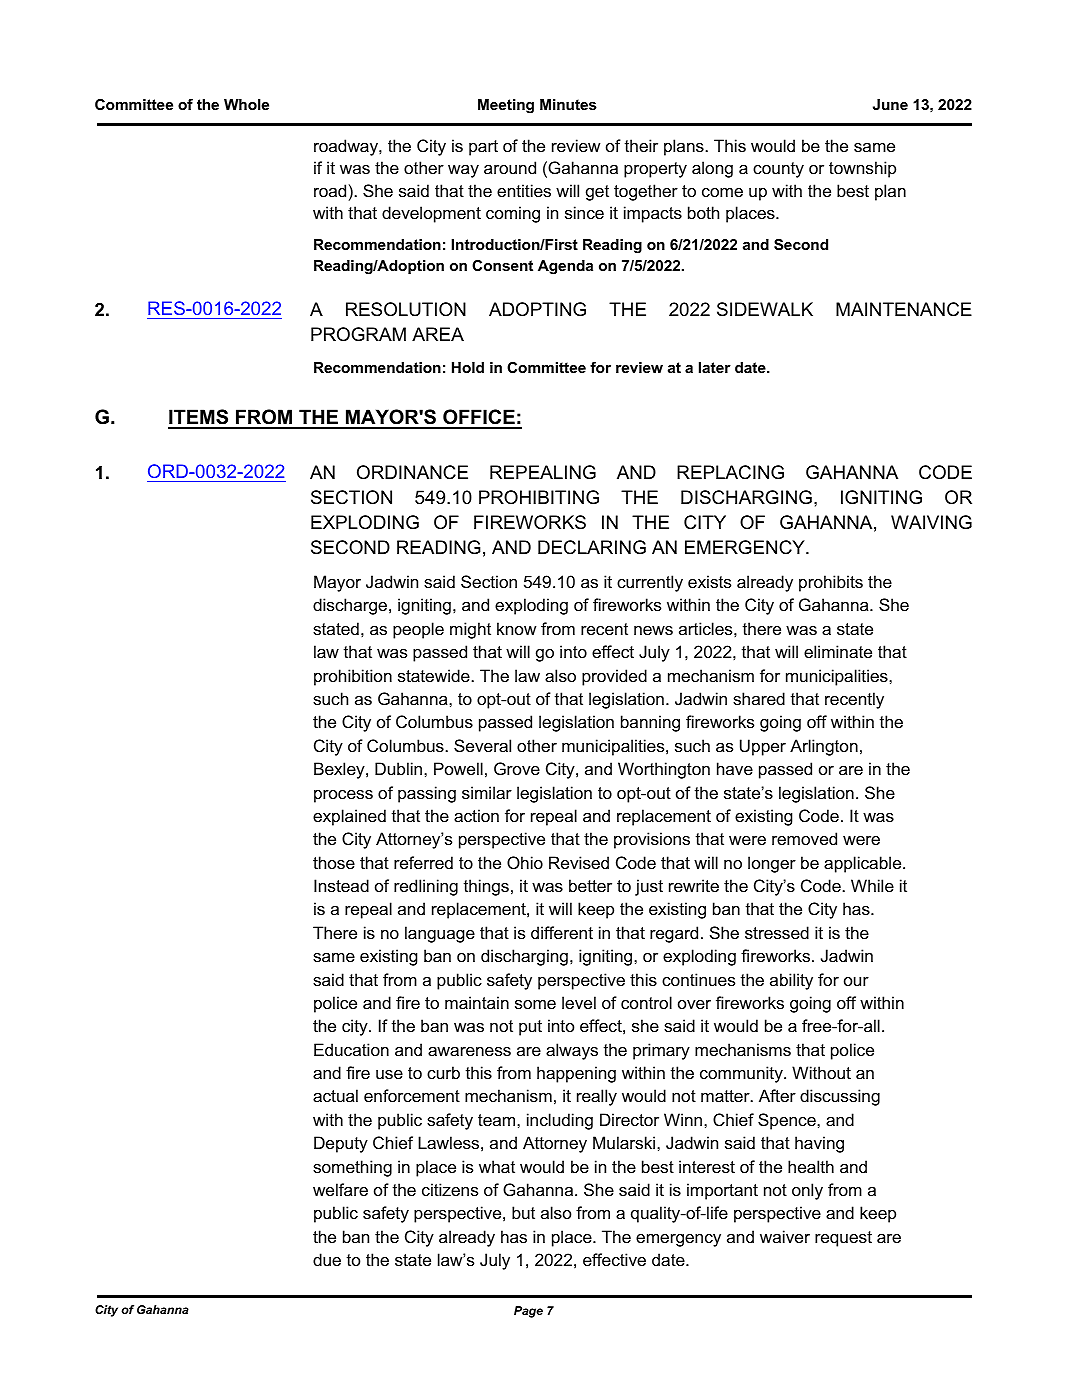 Image resolution: width=1072 pixels, height=1387 pixels. What do you see at coordinates (843, 1239) in the screenshot?
I see `request` at bounding box center [843, 1239].
